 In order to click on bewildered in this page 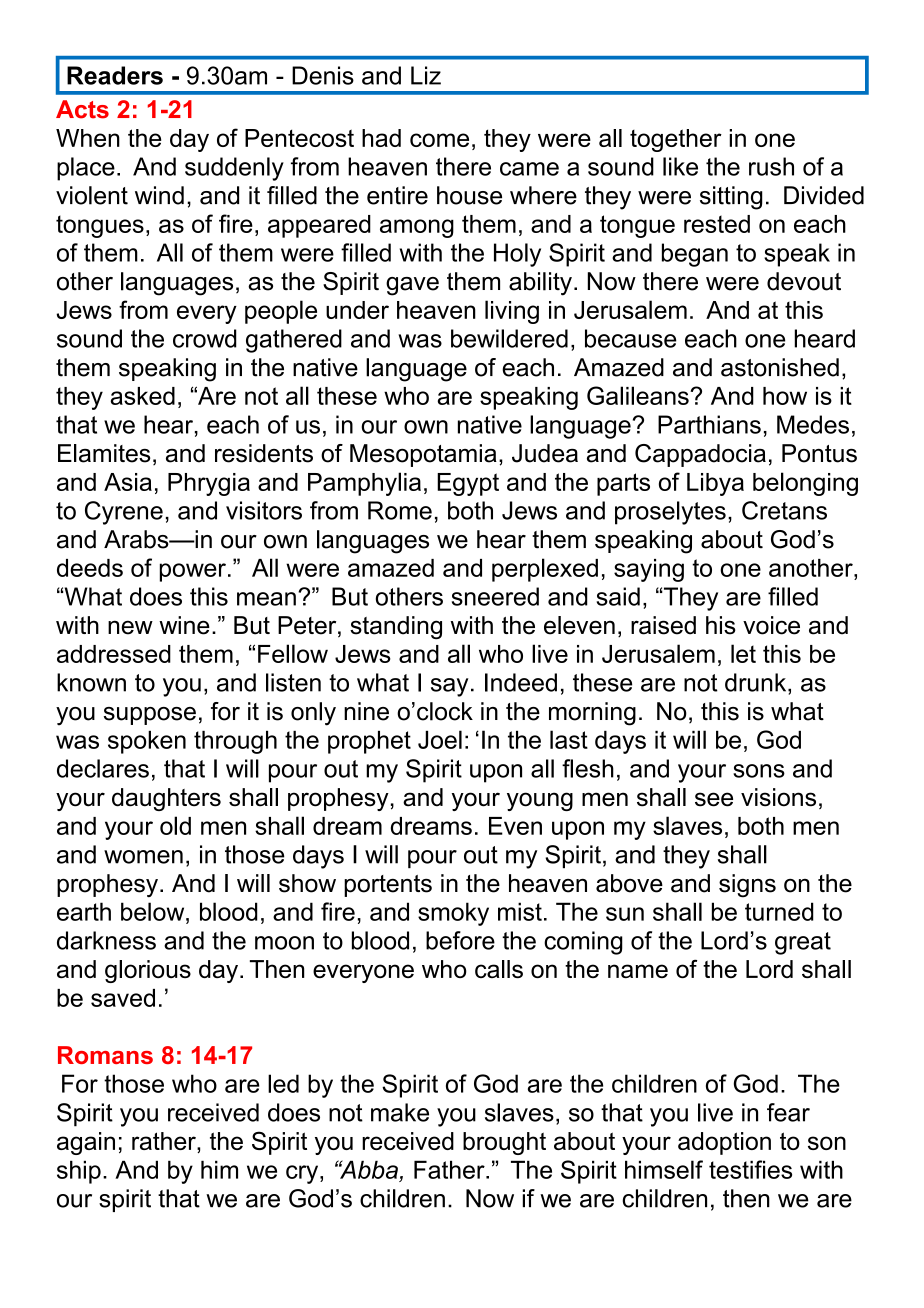, I will do `click(509, 338)`.
